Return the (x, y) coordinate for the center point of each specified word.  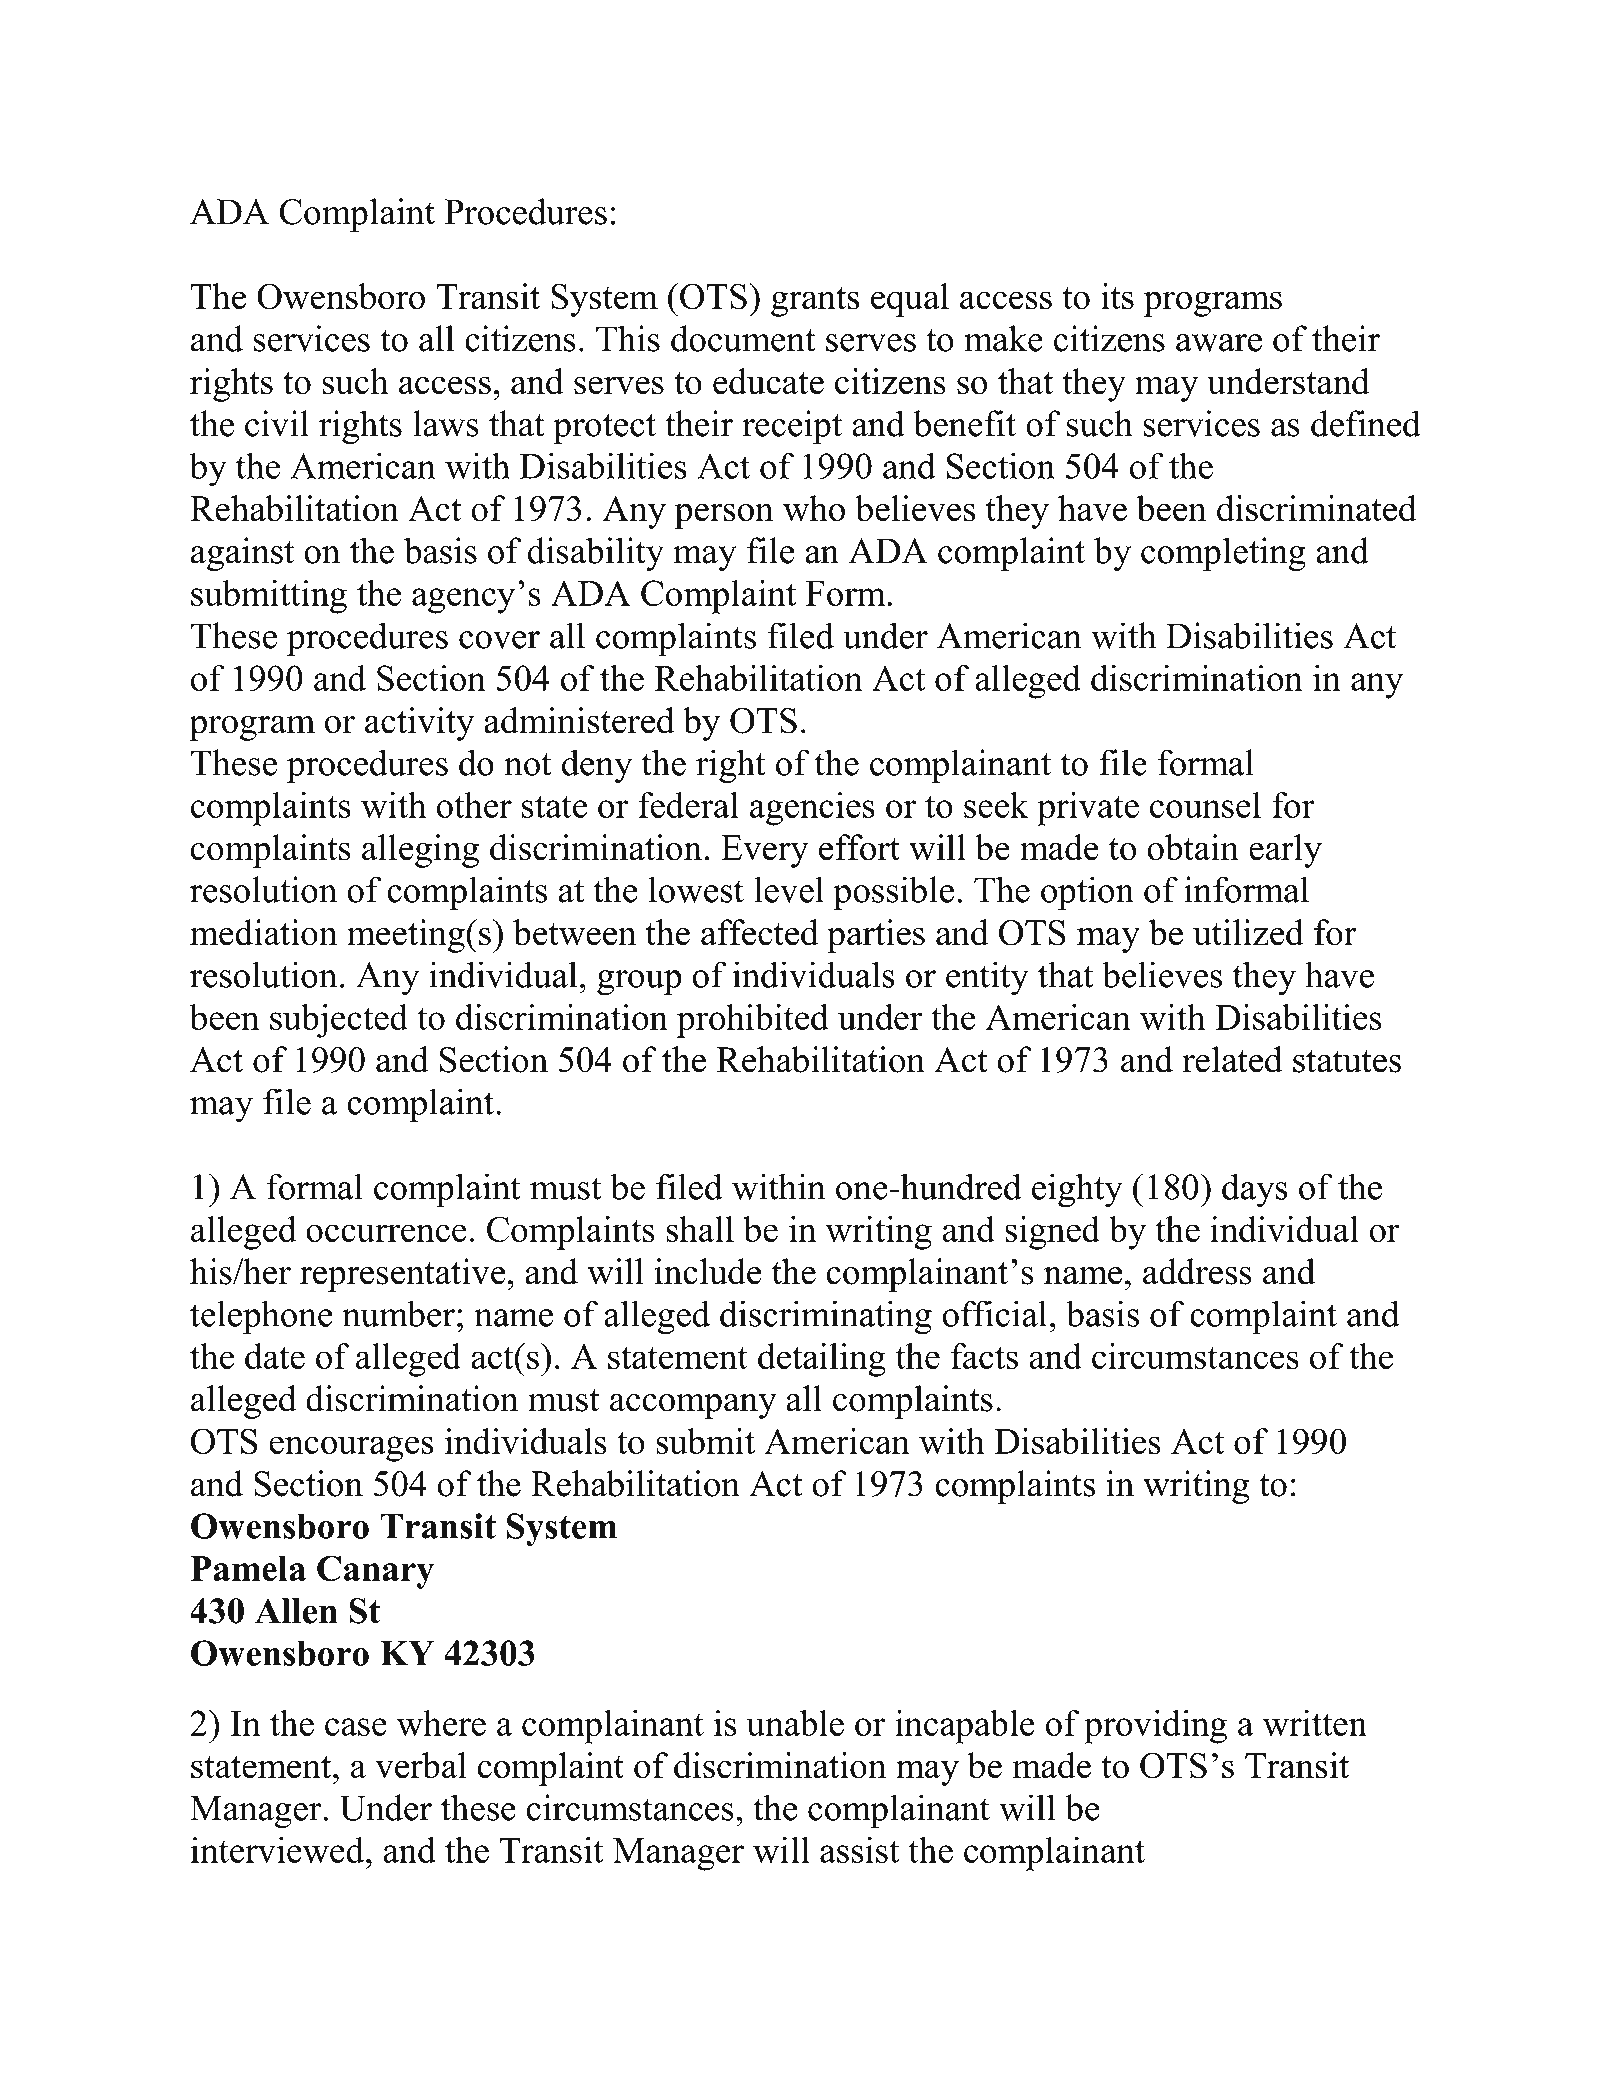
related (1232, 1059)
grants (815, 302)
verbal (421, 1765)
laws (446, 423)
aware (1219, 343)
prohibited (753, 1021)
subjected (339, 1021)
